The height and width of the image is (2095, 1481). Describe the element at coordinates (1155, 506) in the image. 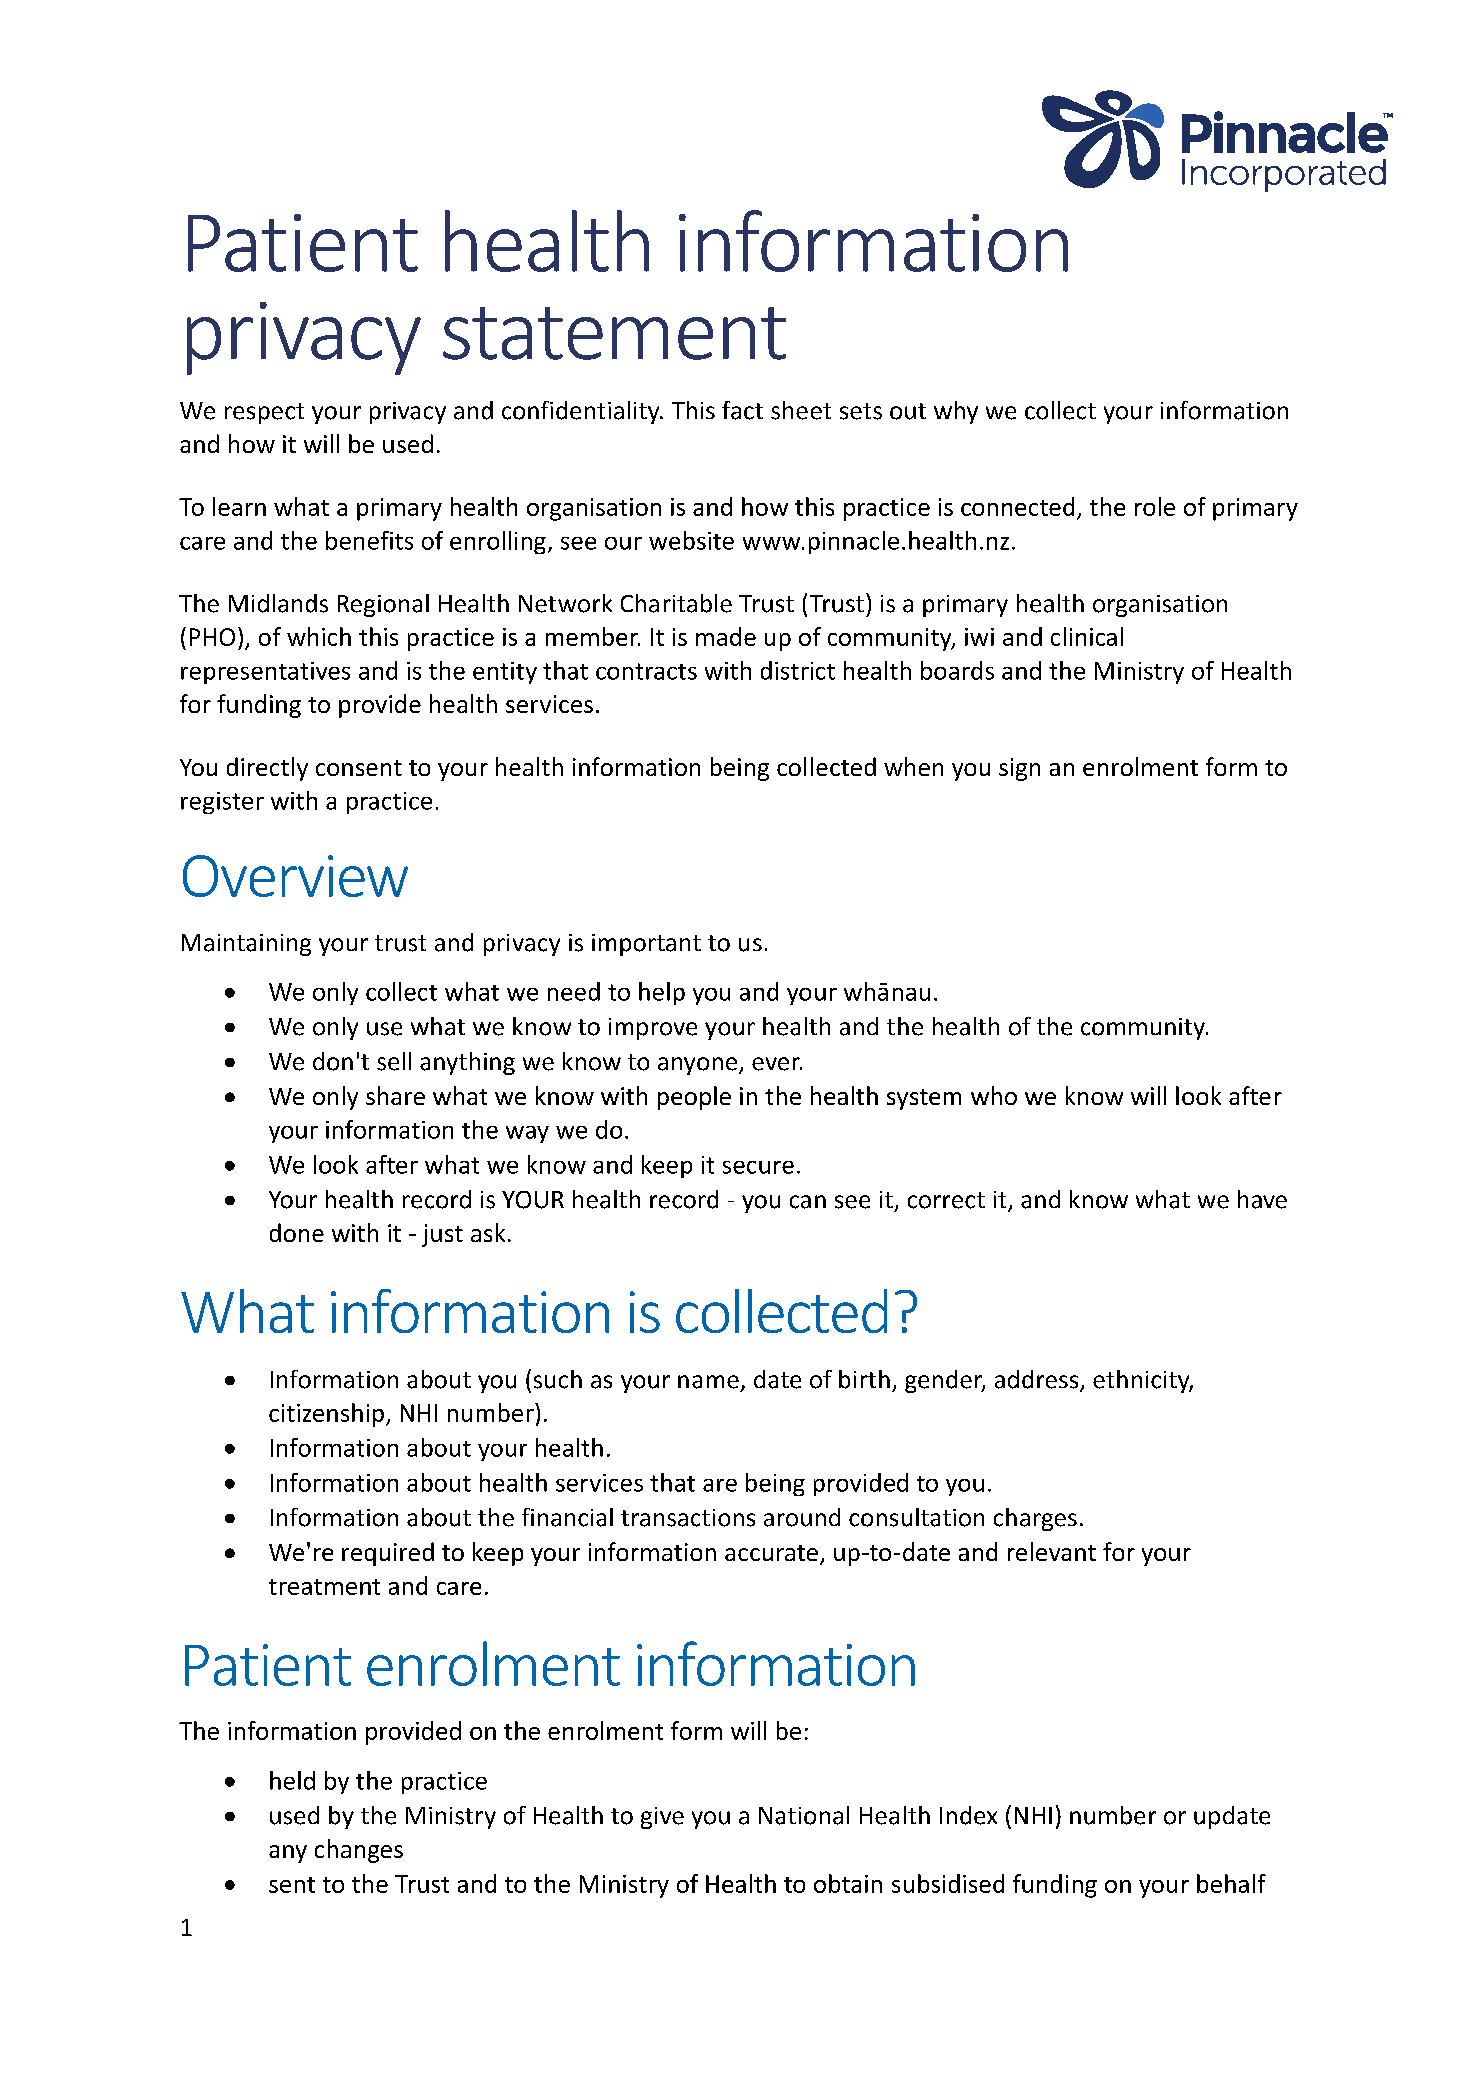

I see `role` at that location.
